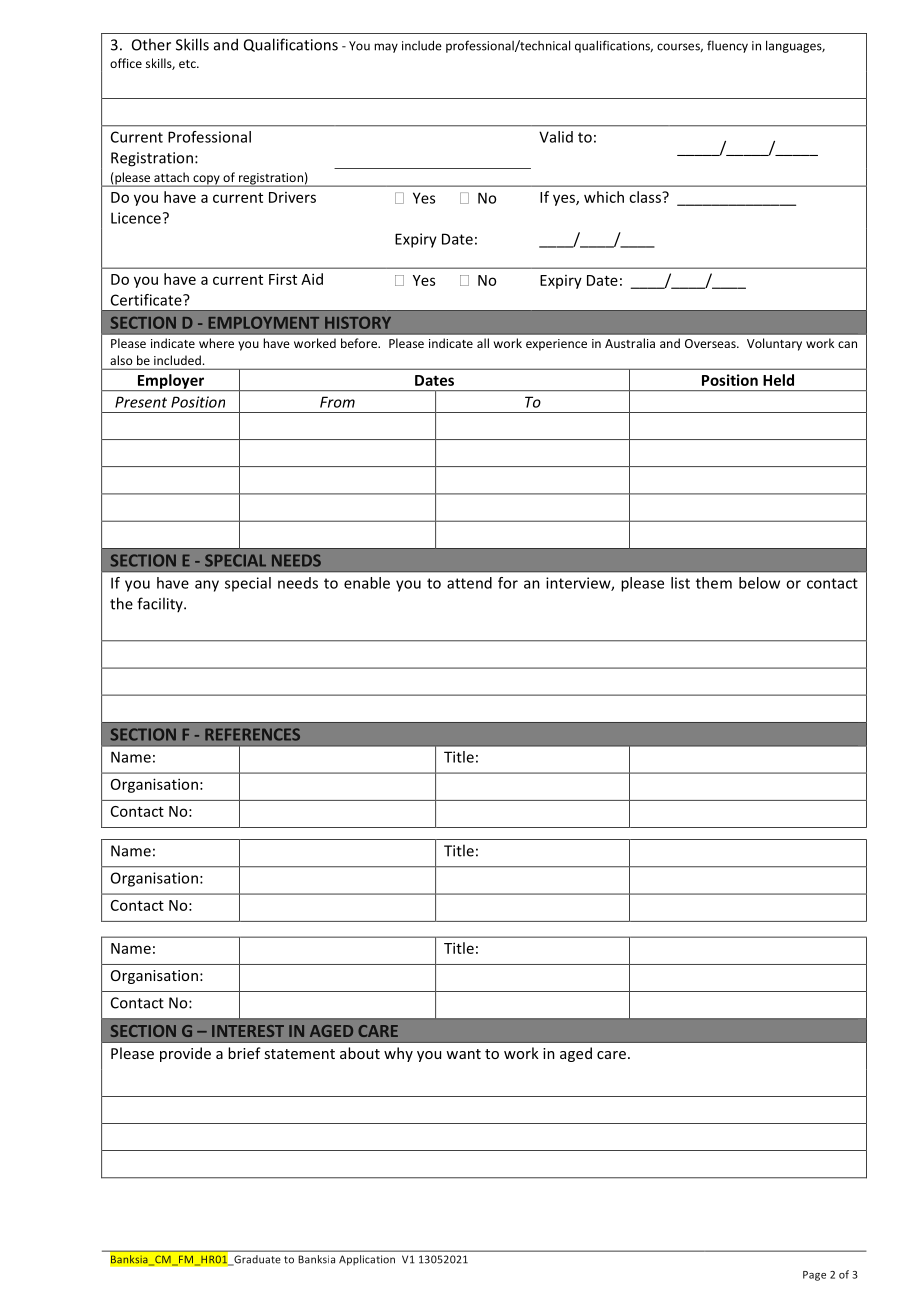 The image size is (924, 1308). What do you see at coordinates (367, 1260) in the screenshot?
I see `Application` at bounding box center [367, 1260].
